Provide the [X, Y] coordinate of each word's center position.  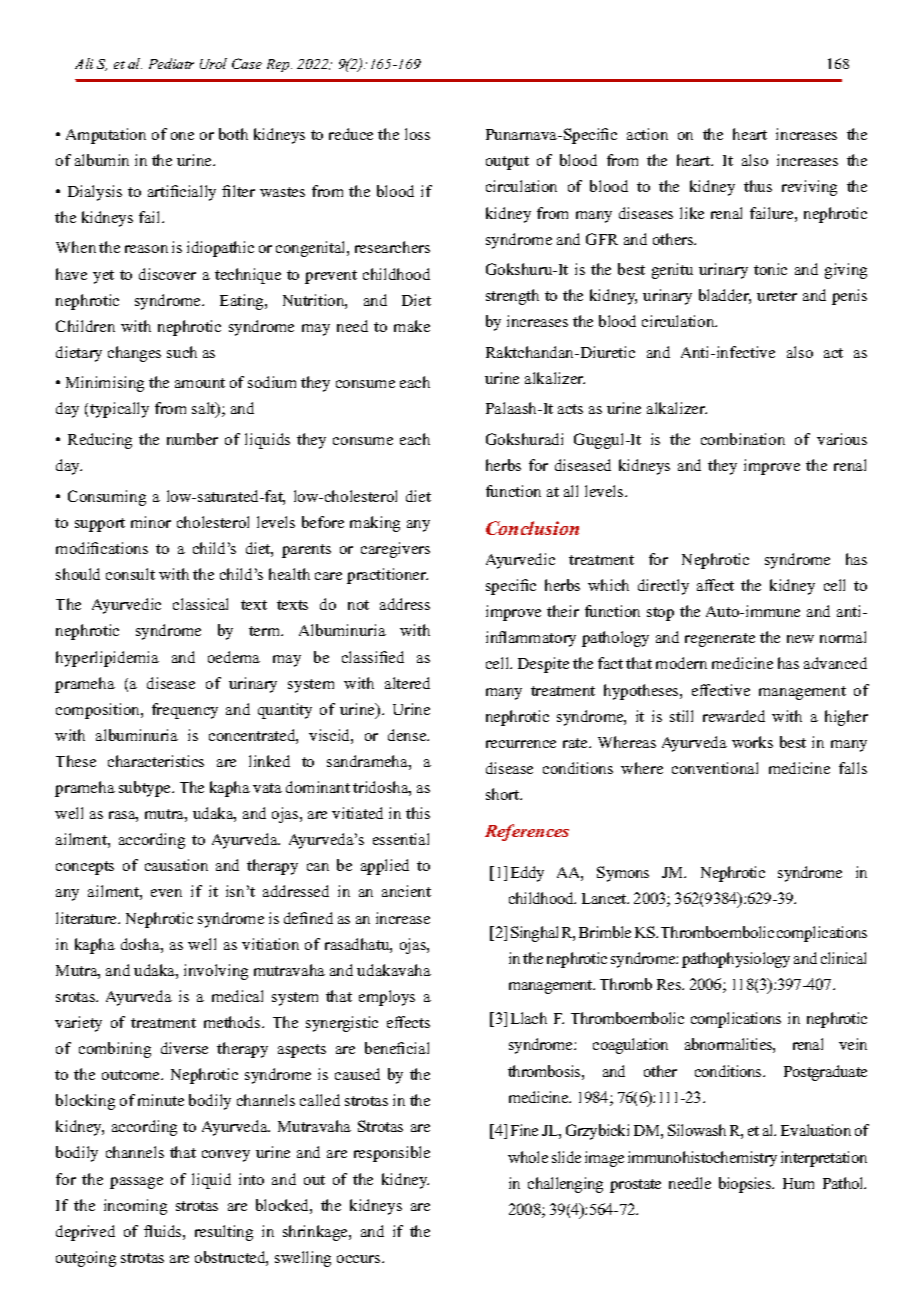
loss [417, 134]
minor [151, 522]
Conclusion [532, 528]
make [412, 326]
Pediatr [171, 63]
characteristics [156, 761]
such [182, 352]
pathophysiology [736, 960]
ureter [777, 296]
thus [758, 186]
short [504, 794]
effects [408, 1022]
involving [216, 972]
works [752, 742]
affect [715, 585]
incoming [135, 1207]
